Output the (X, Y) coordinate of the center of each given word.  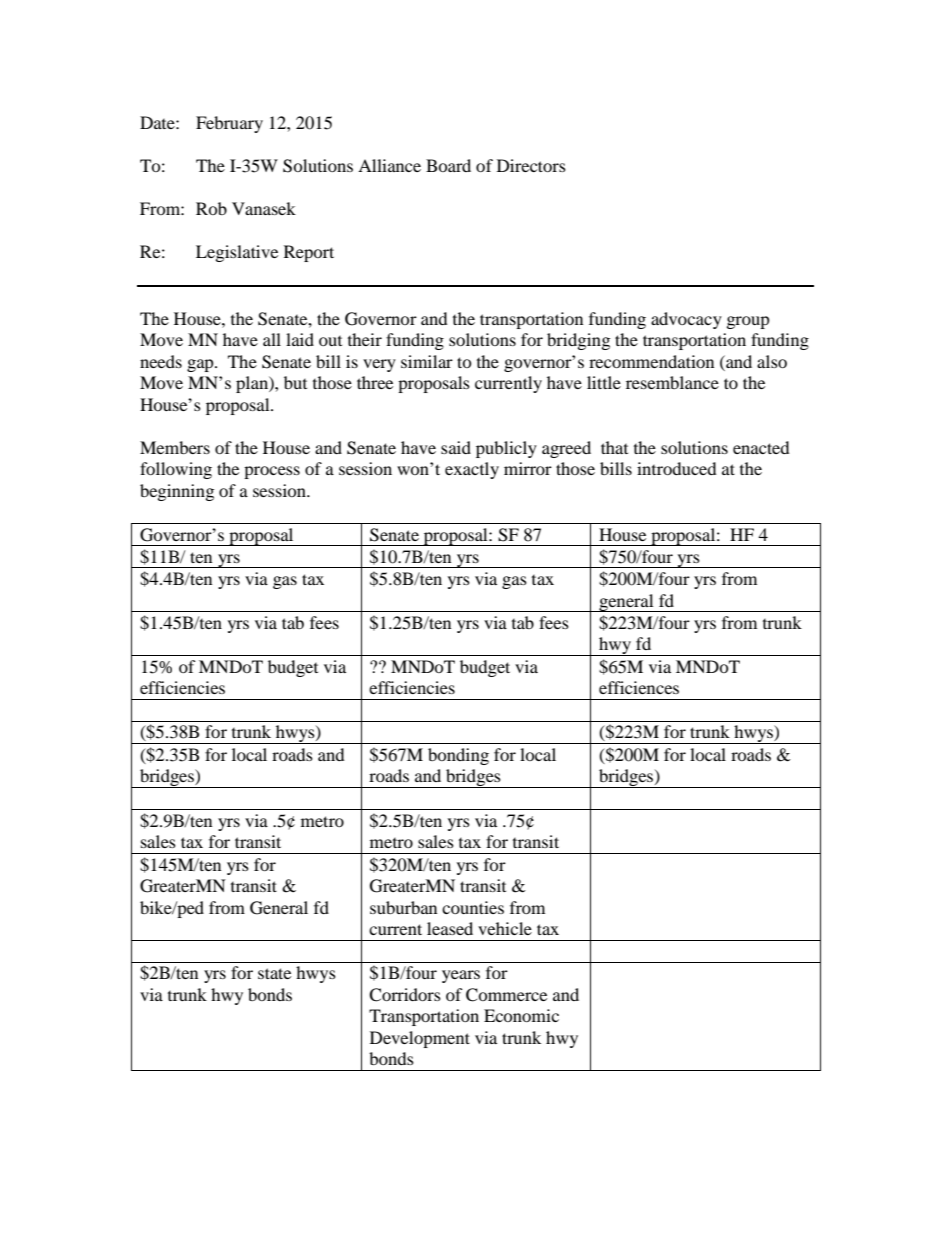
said (456, 447)
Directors (531, 165)
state (274, 973)
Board (448, 165)
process (272, 472)
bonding (458, 756)
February (229, 124)
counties (473, 907)
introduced (677, 468)
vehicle (505, 928)
